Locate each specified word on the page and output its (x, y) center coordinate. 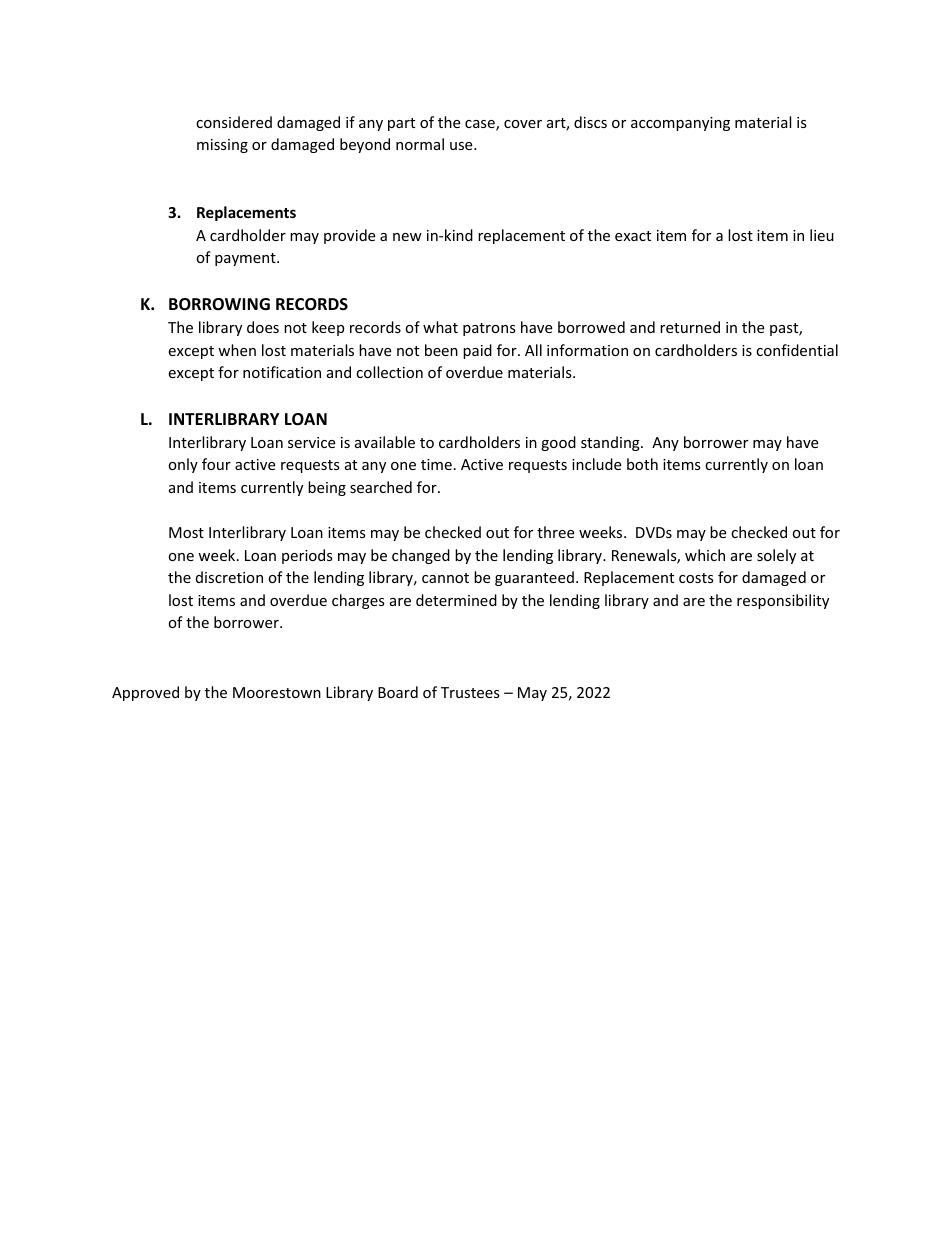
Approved (145, 693)
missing (222, 146)
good (558, 443)
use (462, 146)
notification (282, 372)
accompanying (680, 124)
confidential (797, 350)
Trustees (470, 692)
